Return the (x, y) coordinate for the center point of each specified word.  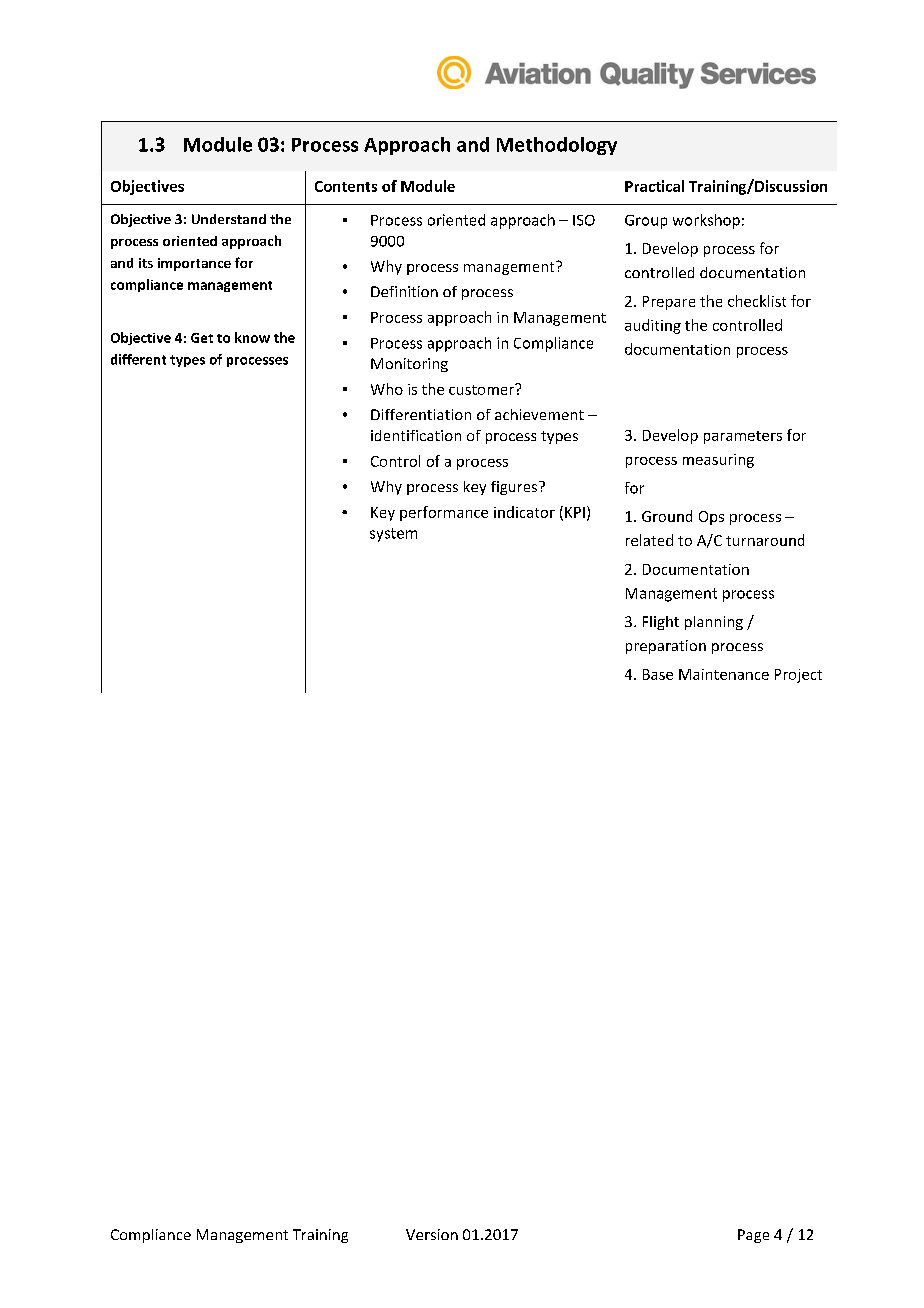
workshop (706, 221)
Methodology (557, 146)
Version (432, 1234)
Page (753, 1236)
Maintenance (724, 674)
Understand (229, 219)
